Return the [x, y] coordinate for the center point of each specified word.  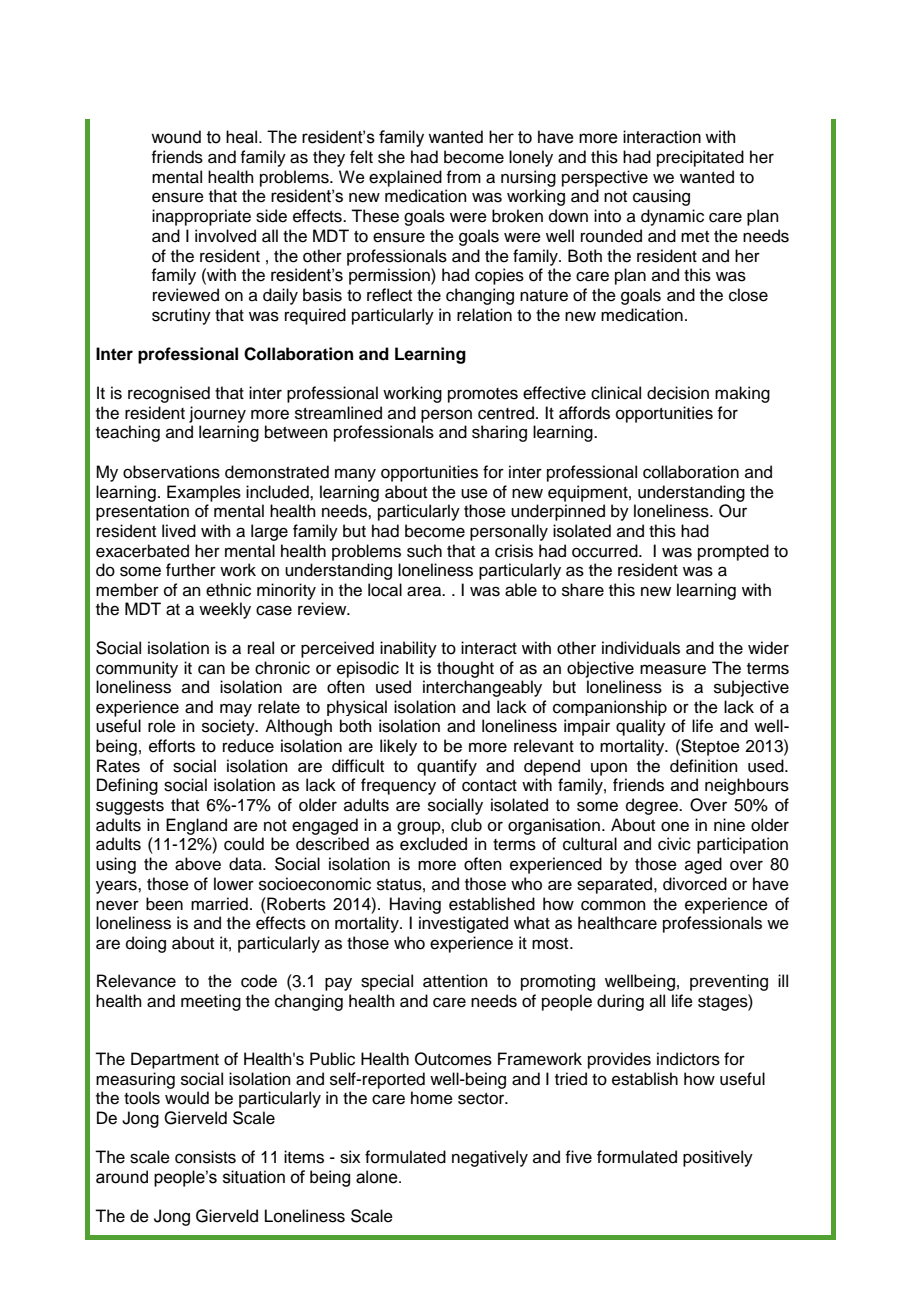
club [466, 825]
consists [205, 1157]
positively [718, 1158]
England [196, 826]
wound [176, 137]
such [424, 551]
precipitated [700, 158]
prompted [733, 552]
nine [729, 825]
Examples [204, 493]
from [463, 177]
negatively [490, 1158]
